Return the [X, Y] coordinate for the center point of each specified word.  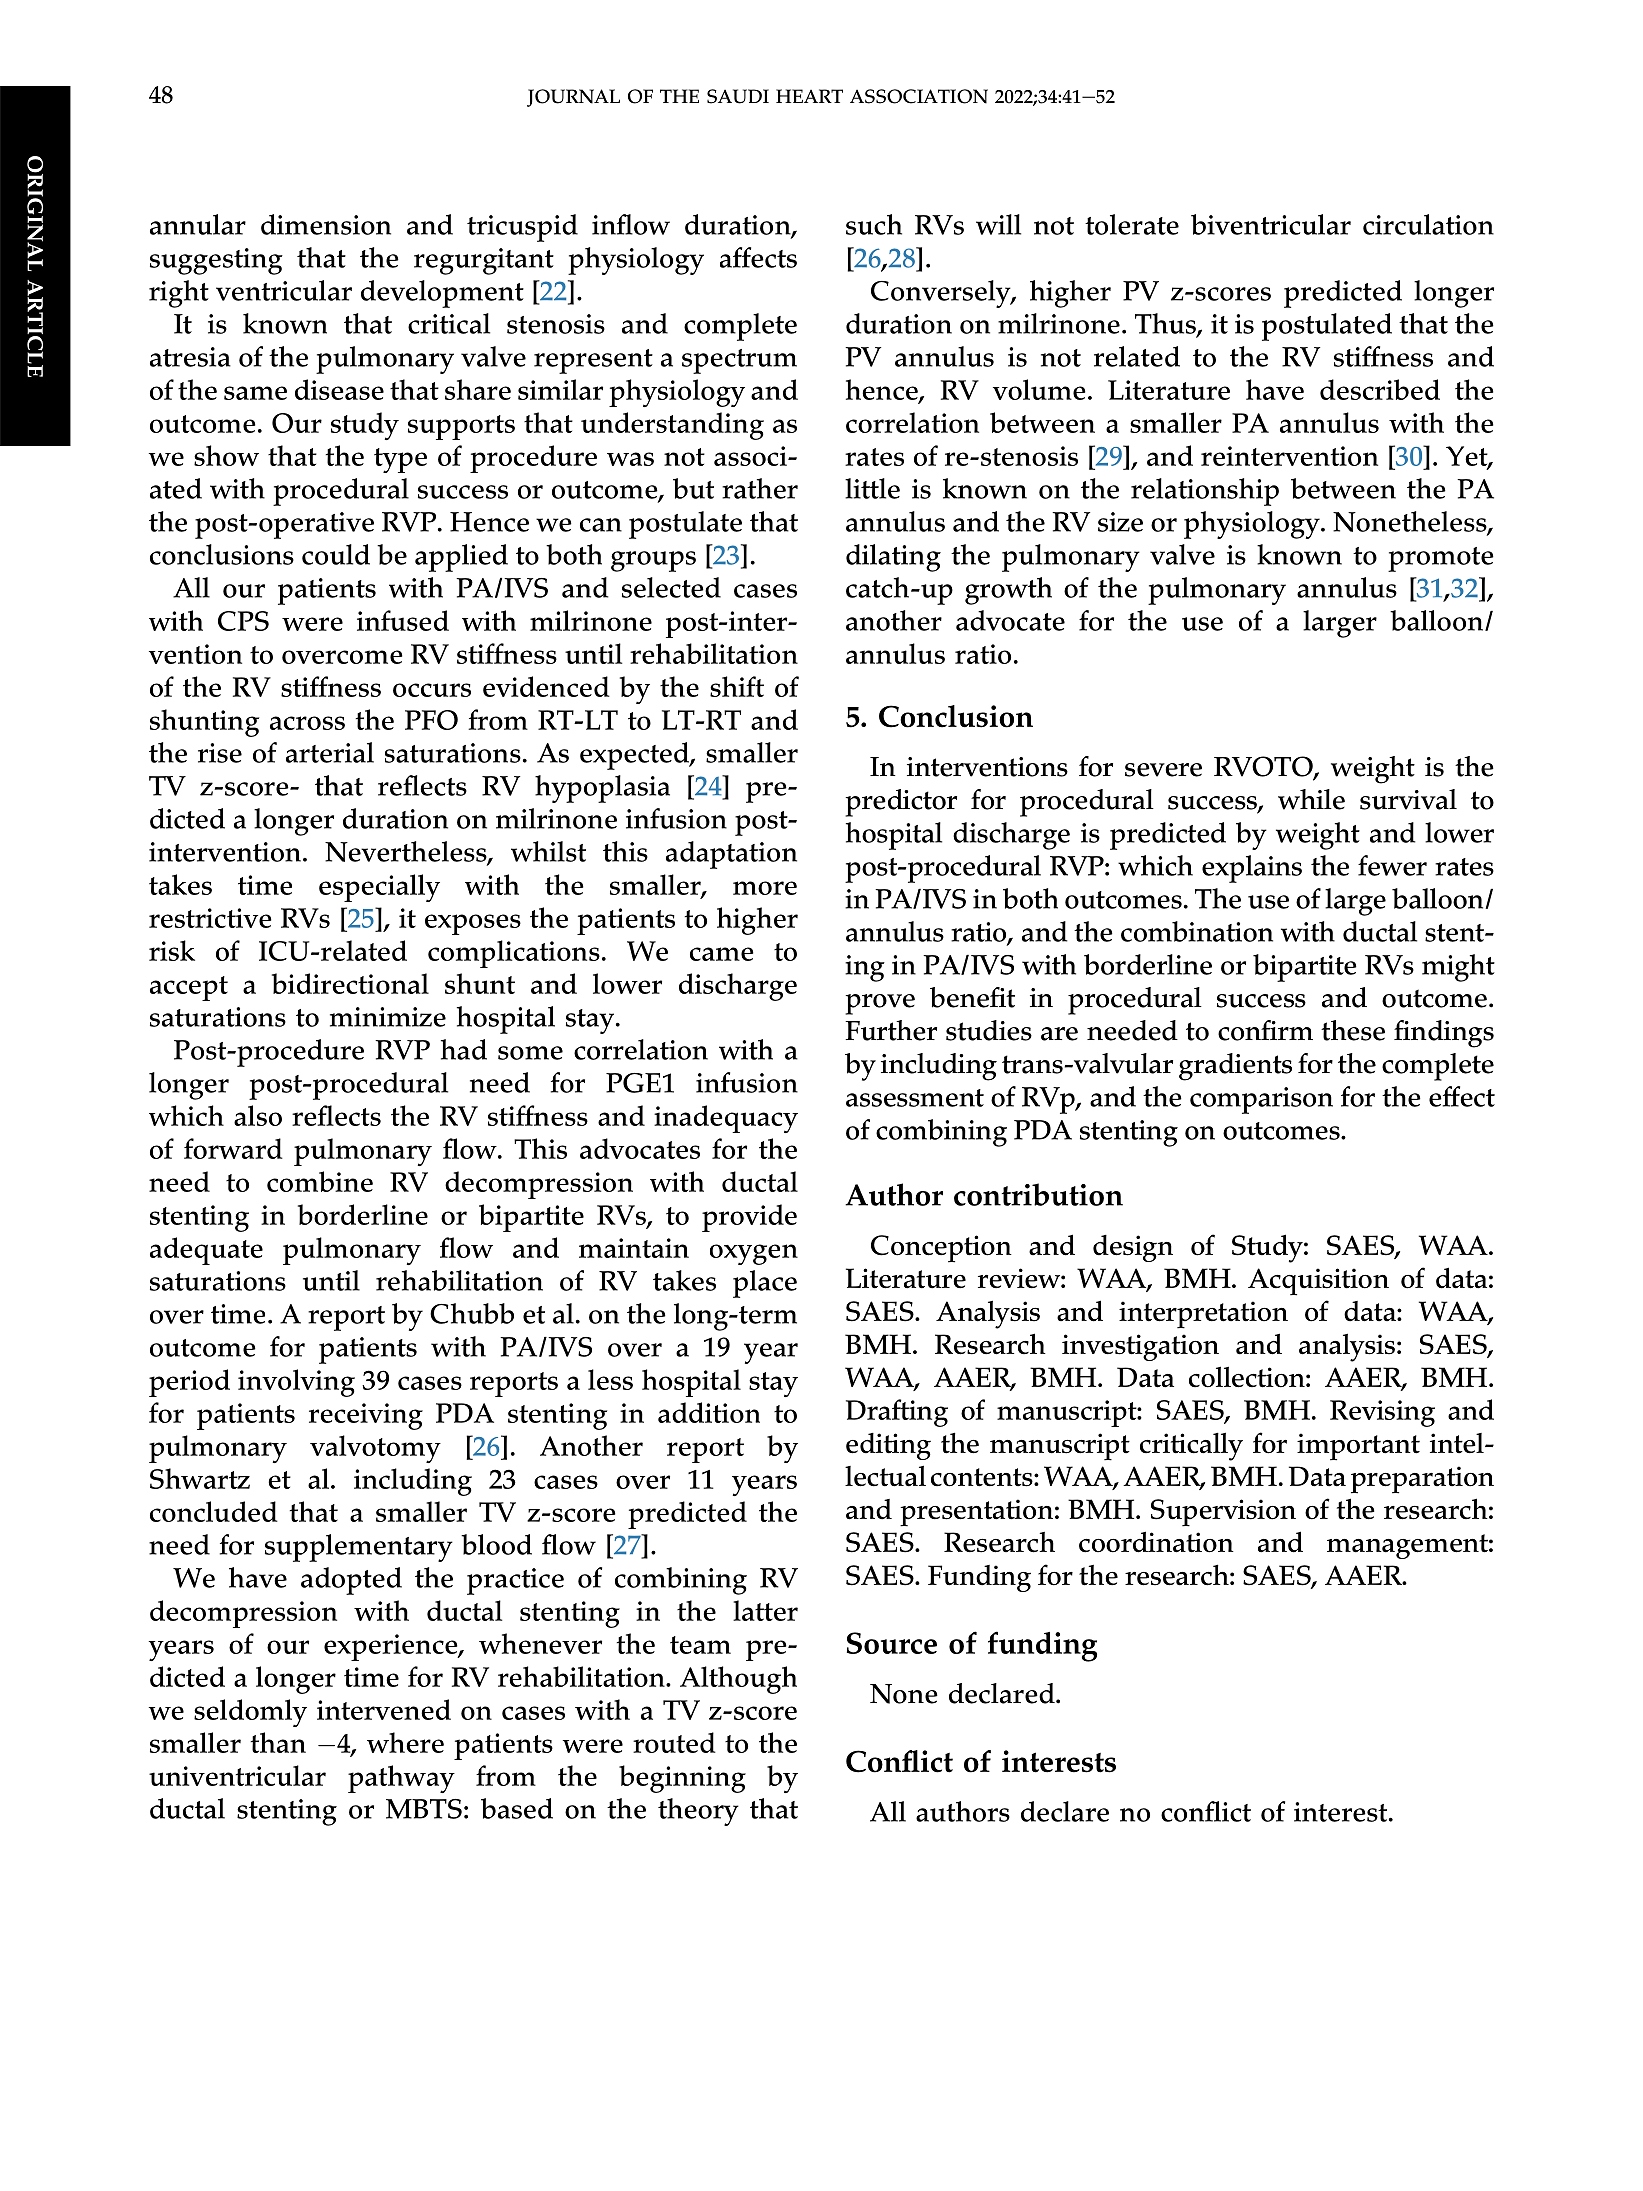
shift [737, 686]
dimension [326, 224]
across [307, 723]
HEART [809, 96]
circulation [1428, 224]
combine [320, 1181]
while [1311, 799]
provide [749, 1218]
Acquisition [1318, 1282]
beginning [682, 1779]
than [278, 1742]
